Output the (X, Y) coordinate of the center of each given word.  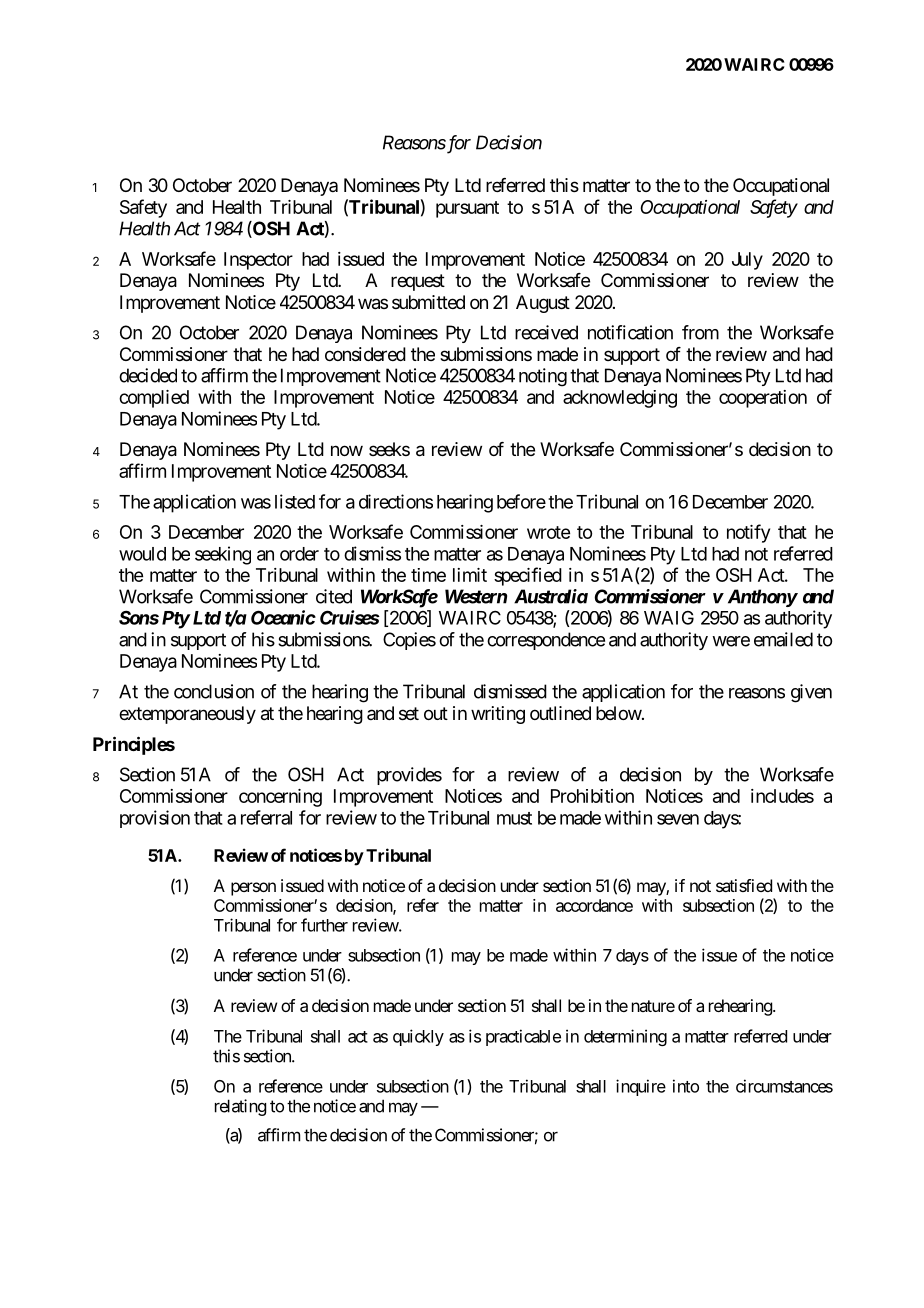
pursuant (467, 209)
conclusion (214, 691)
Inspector (258, 261)
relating (240, 1107)
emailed (783, 639)
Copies (409, 641)
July (747, 261)
